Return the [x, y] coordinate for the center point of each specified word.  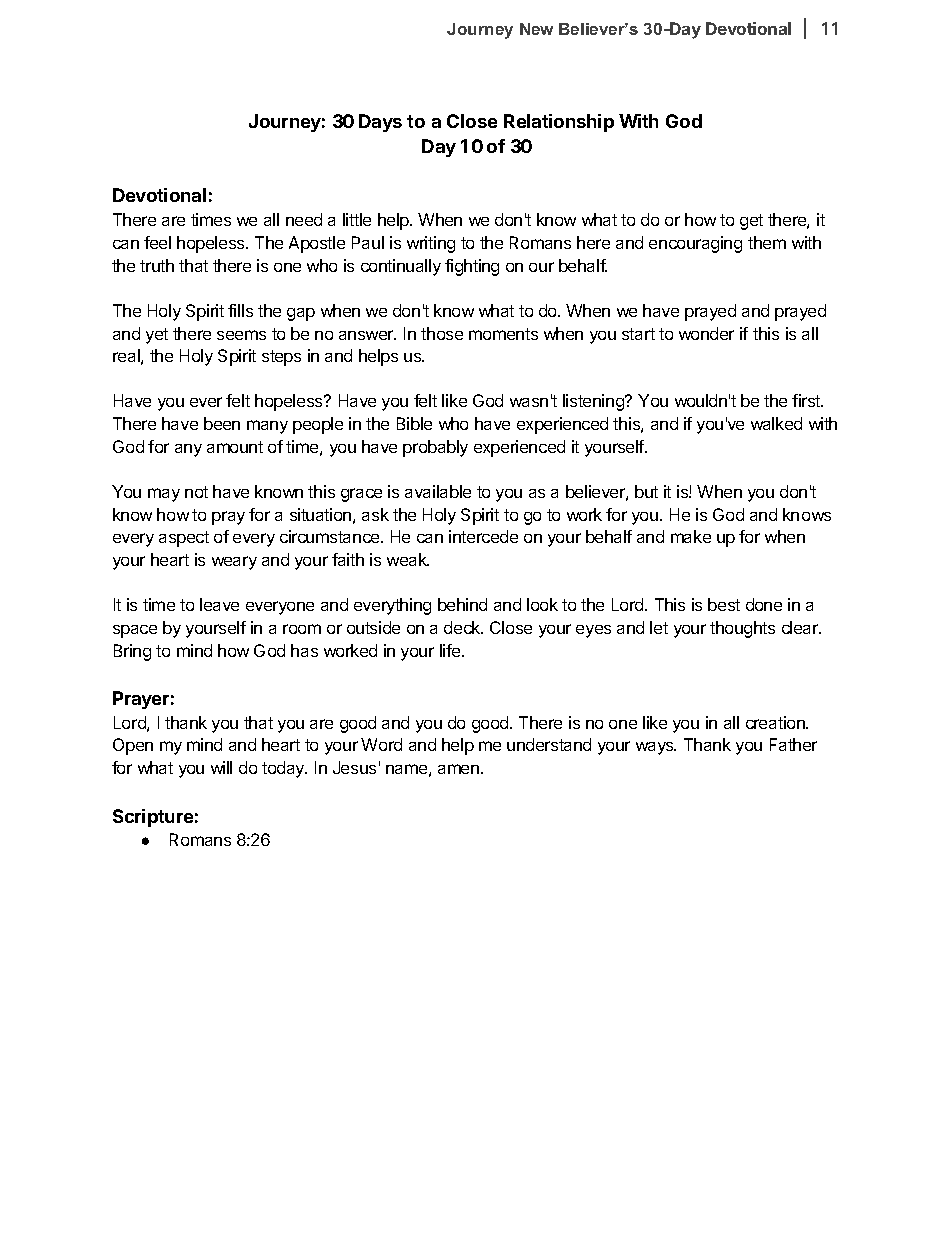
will [221, 767]
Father [793, 744]
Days [380, 123]
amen [460, 769]
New [536, 29]
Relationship [559, 123]
